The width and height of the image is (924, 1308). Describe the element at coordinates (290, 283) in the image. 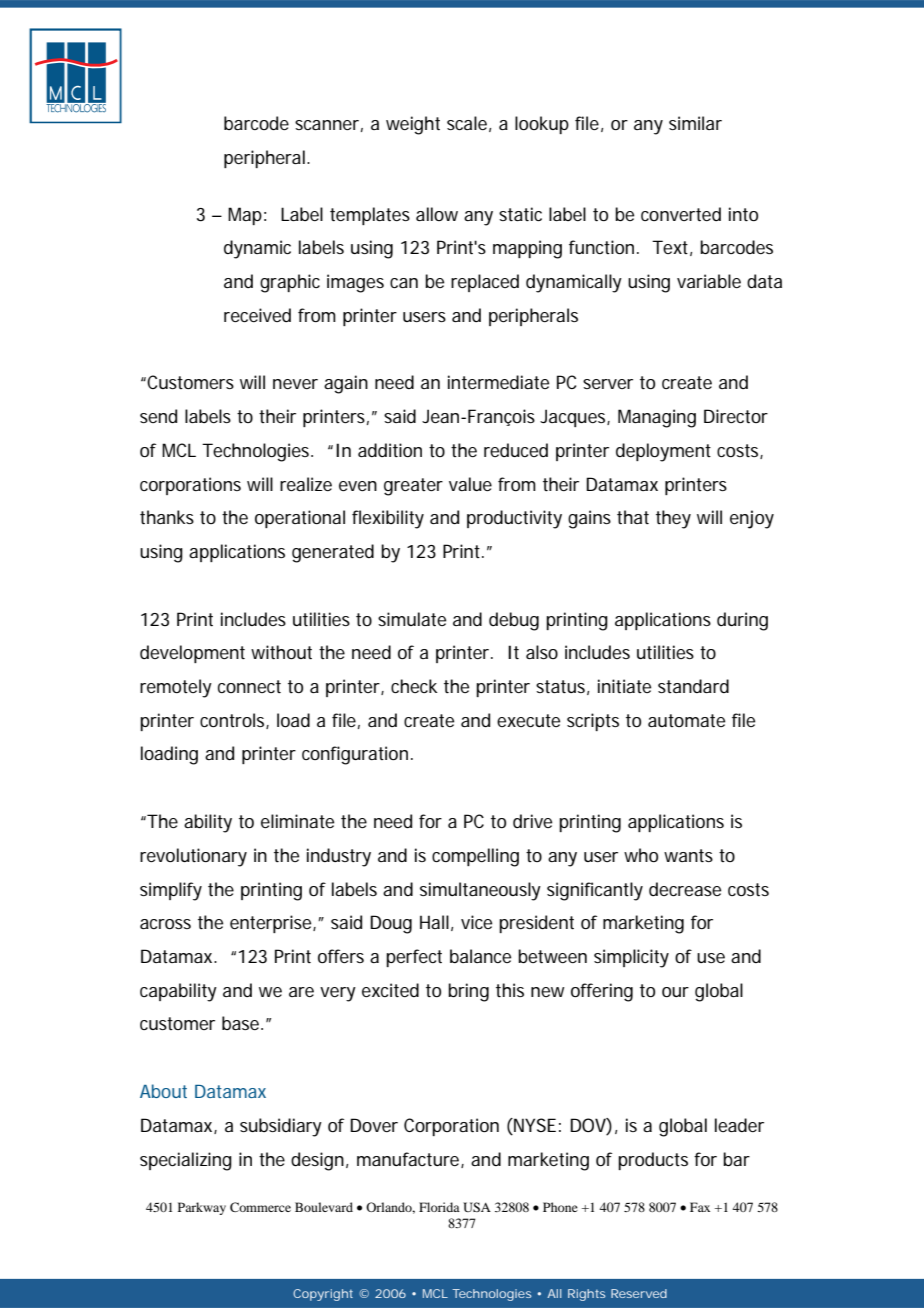

I see `graphic` at that location.
